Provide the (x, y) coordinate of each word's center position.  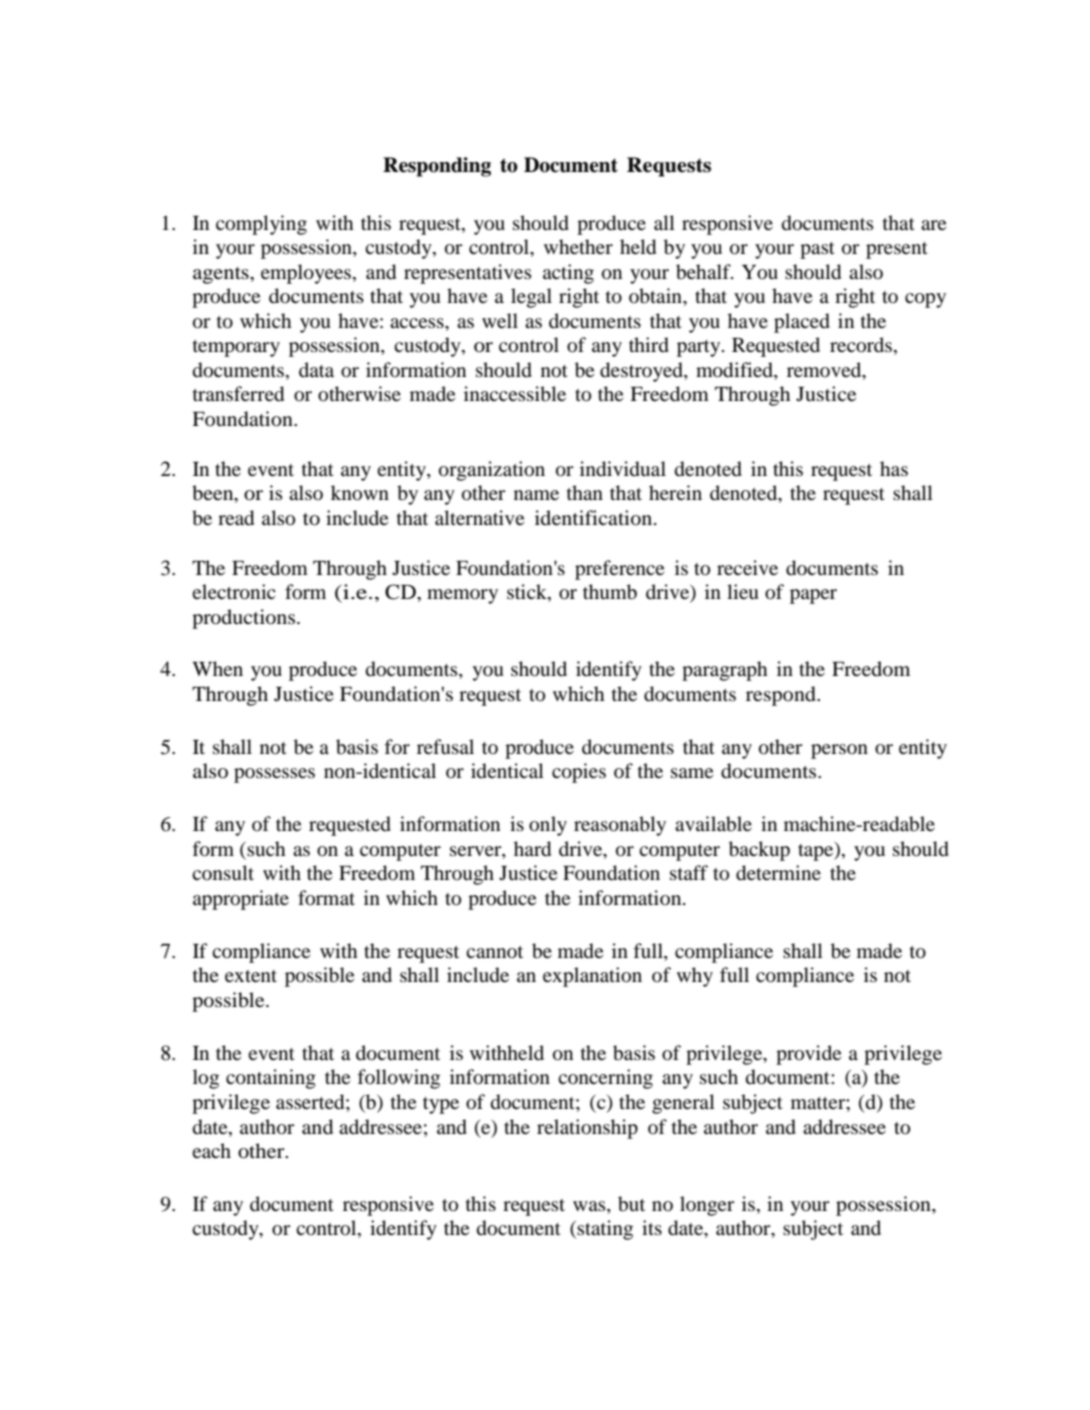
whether (578, 246)
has (894, 468)
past (817, 250)
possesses (274, 775)
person (839, 751)
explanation (592, 977)
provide (808, 1055)
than (585, 492)
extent (251, 976)
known (360, 493)
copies (579, 773)
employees (307, 274)
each (211, 1150)
